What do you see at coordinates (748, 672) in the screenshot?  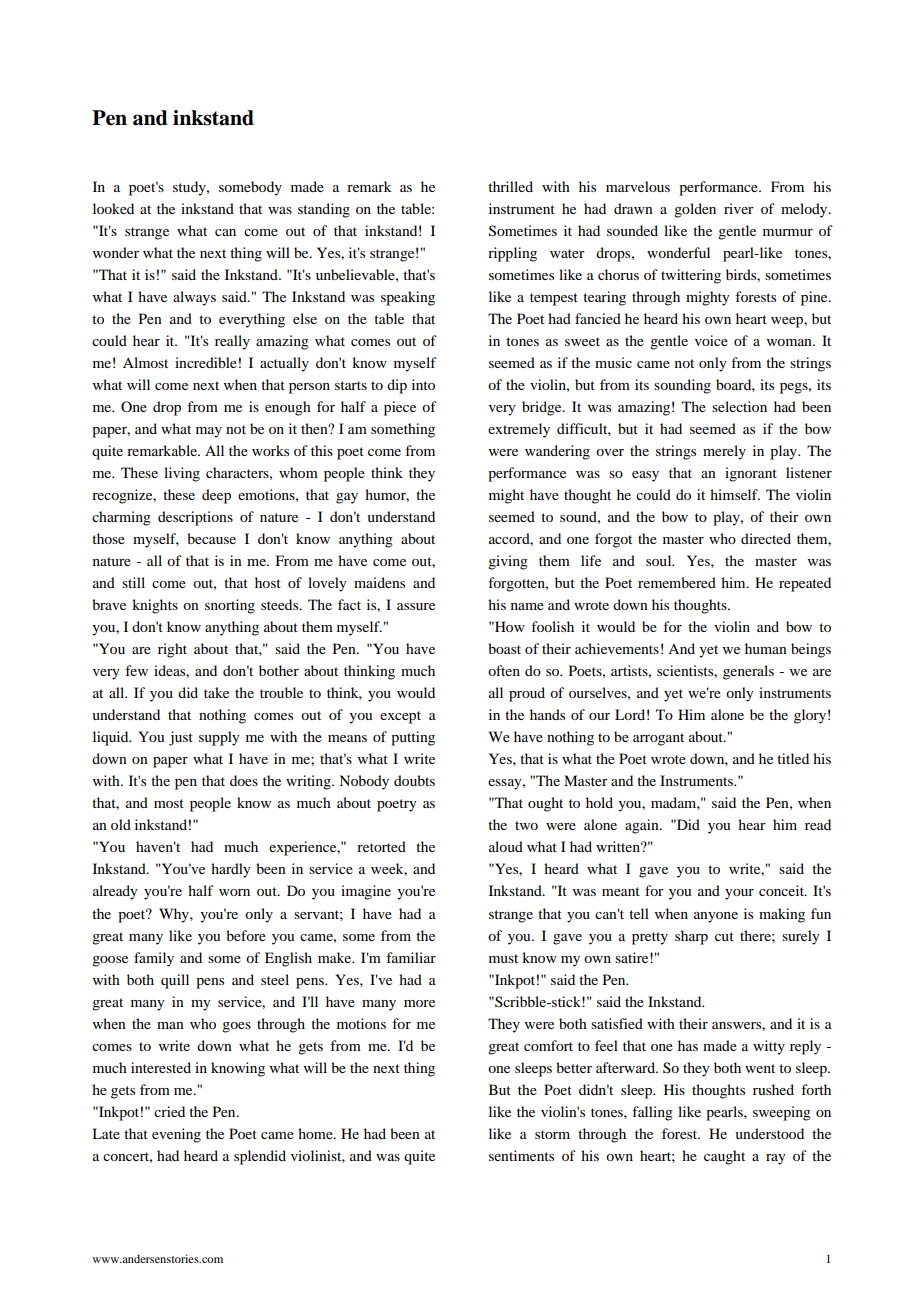 I see `generals` at bounding box center [748, 672].
